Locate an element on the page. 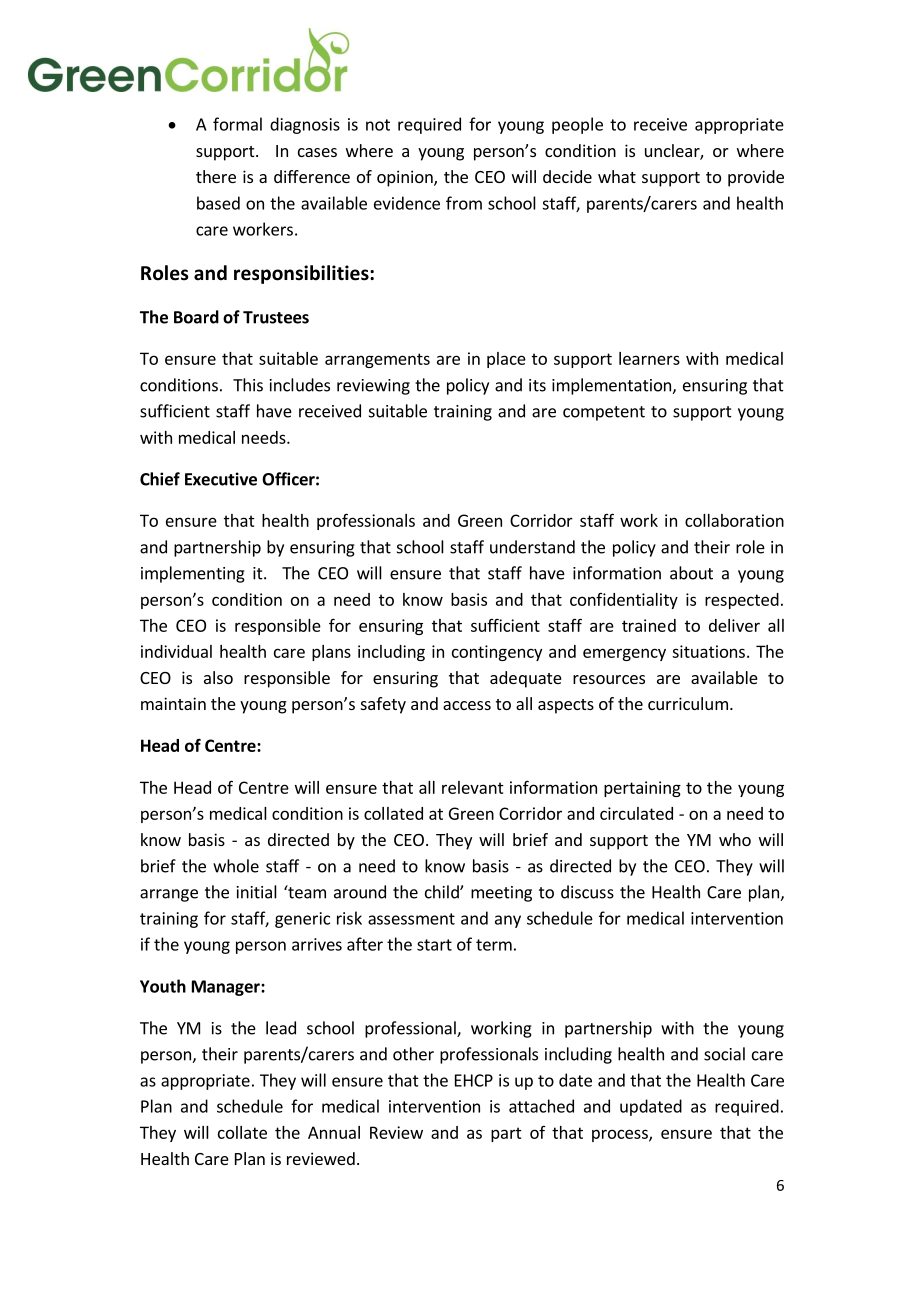 The image size is (924, 1308). social is located at coordinates (724, 1054).
